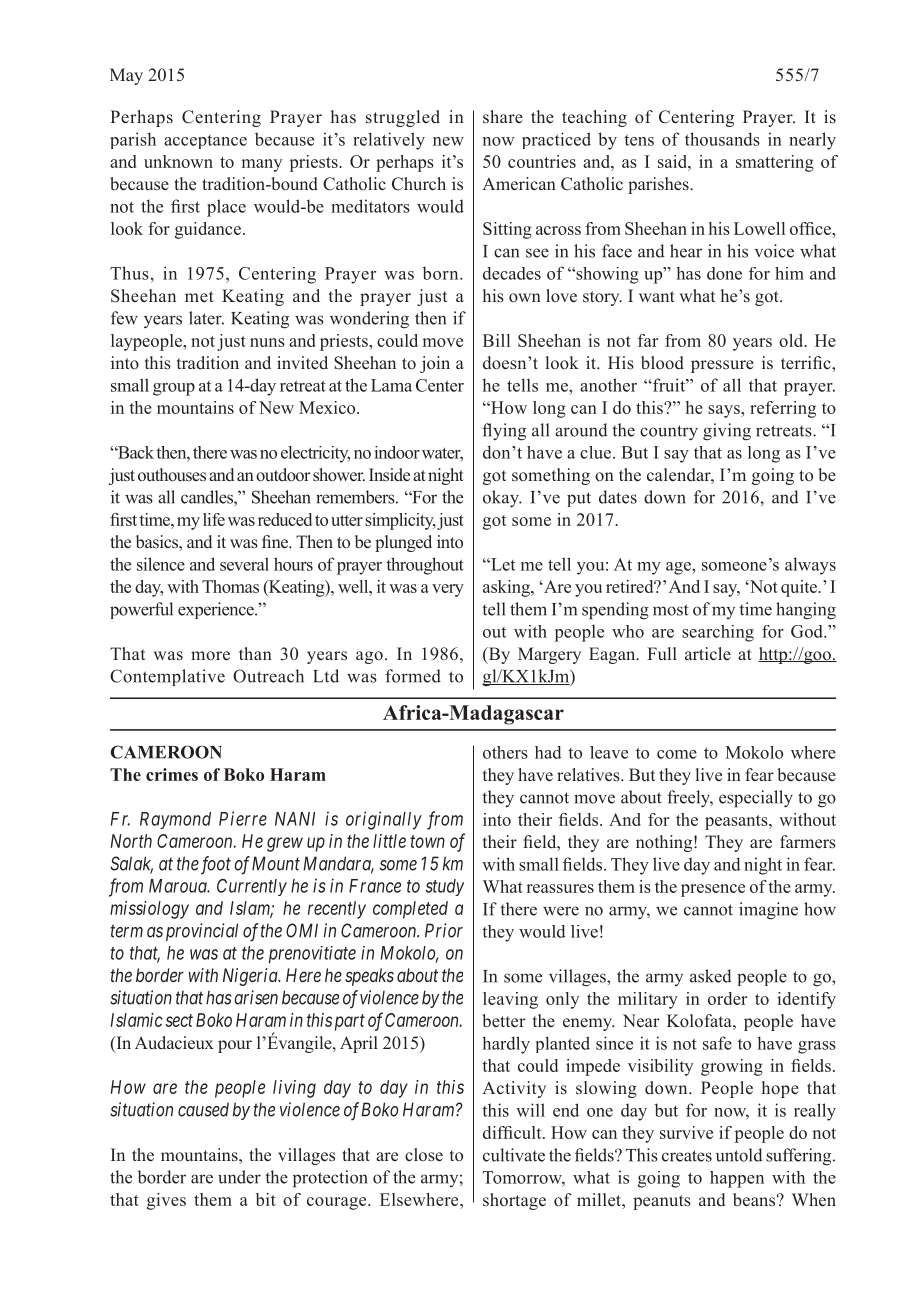  I want to click on happen, so click(737, 1179).
